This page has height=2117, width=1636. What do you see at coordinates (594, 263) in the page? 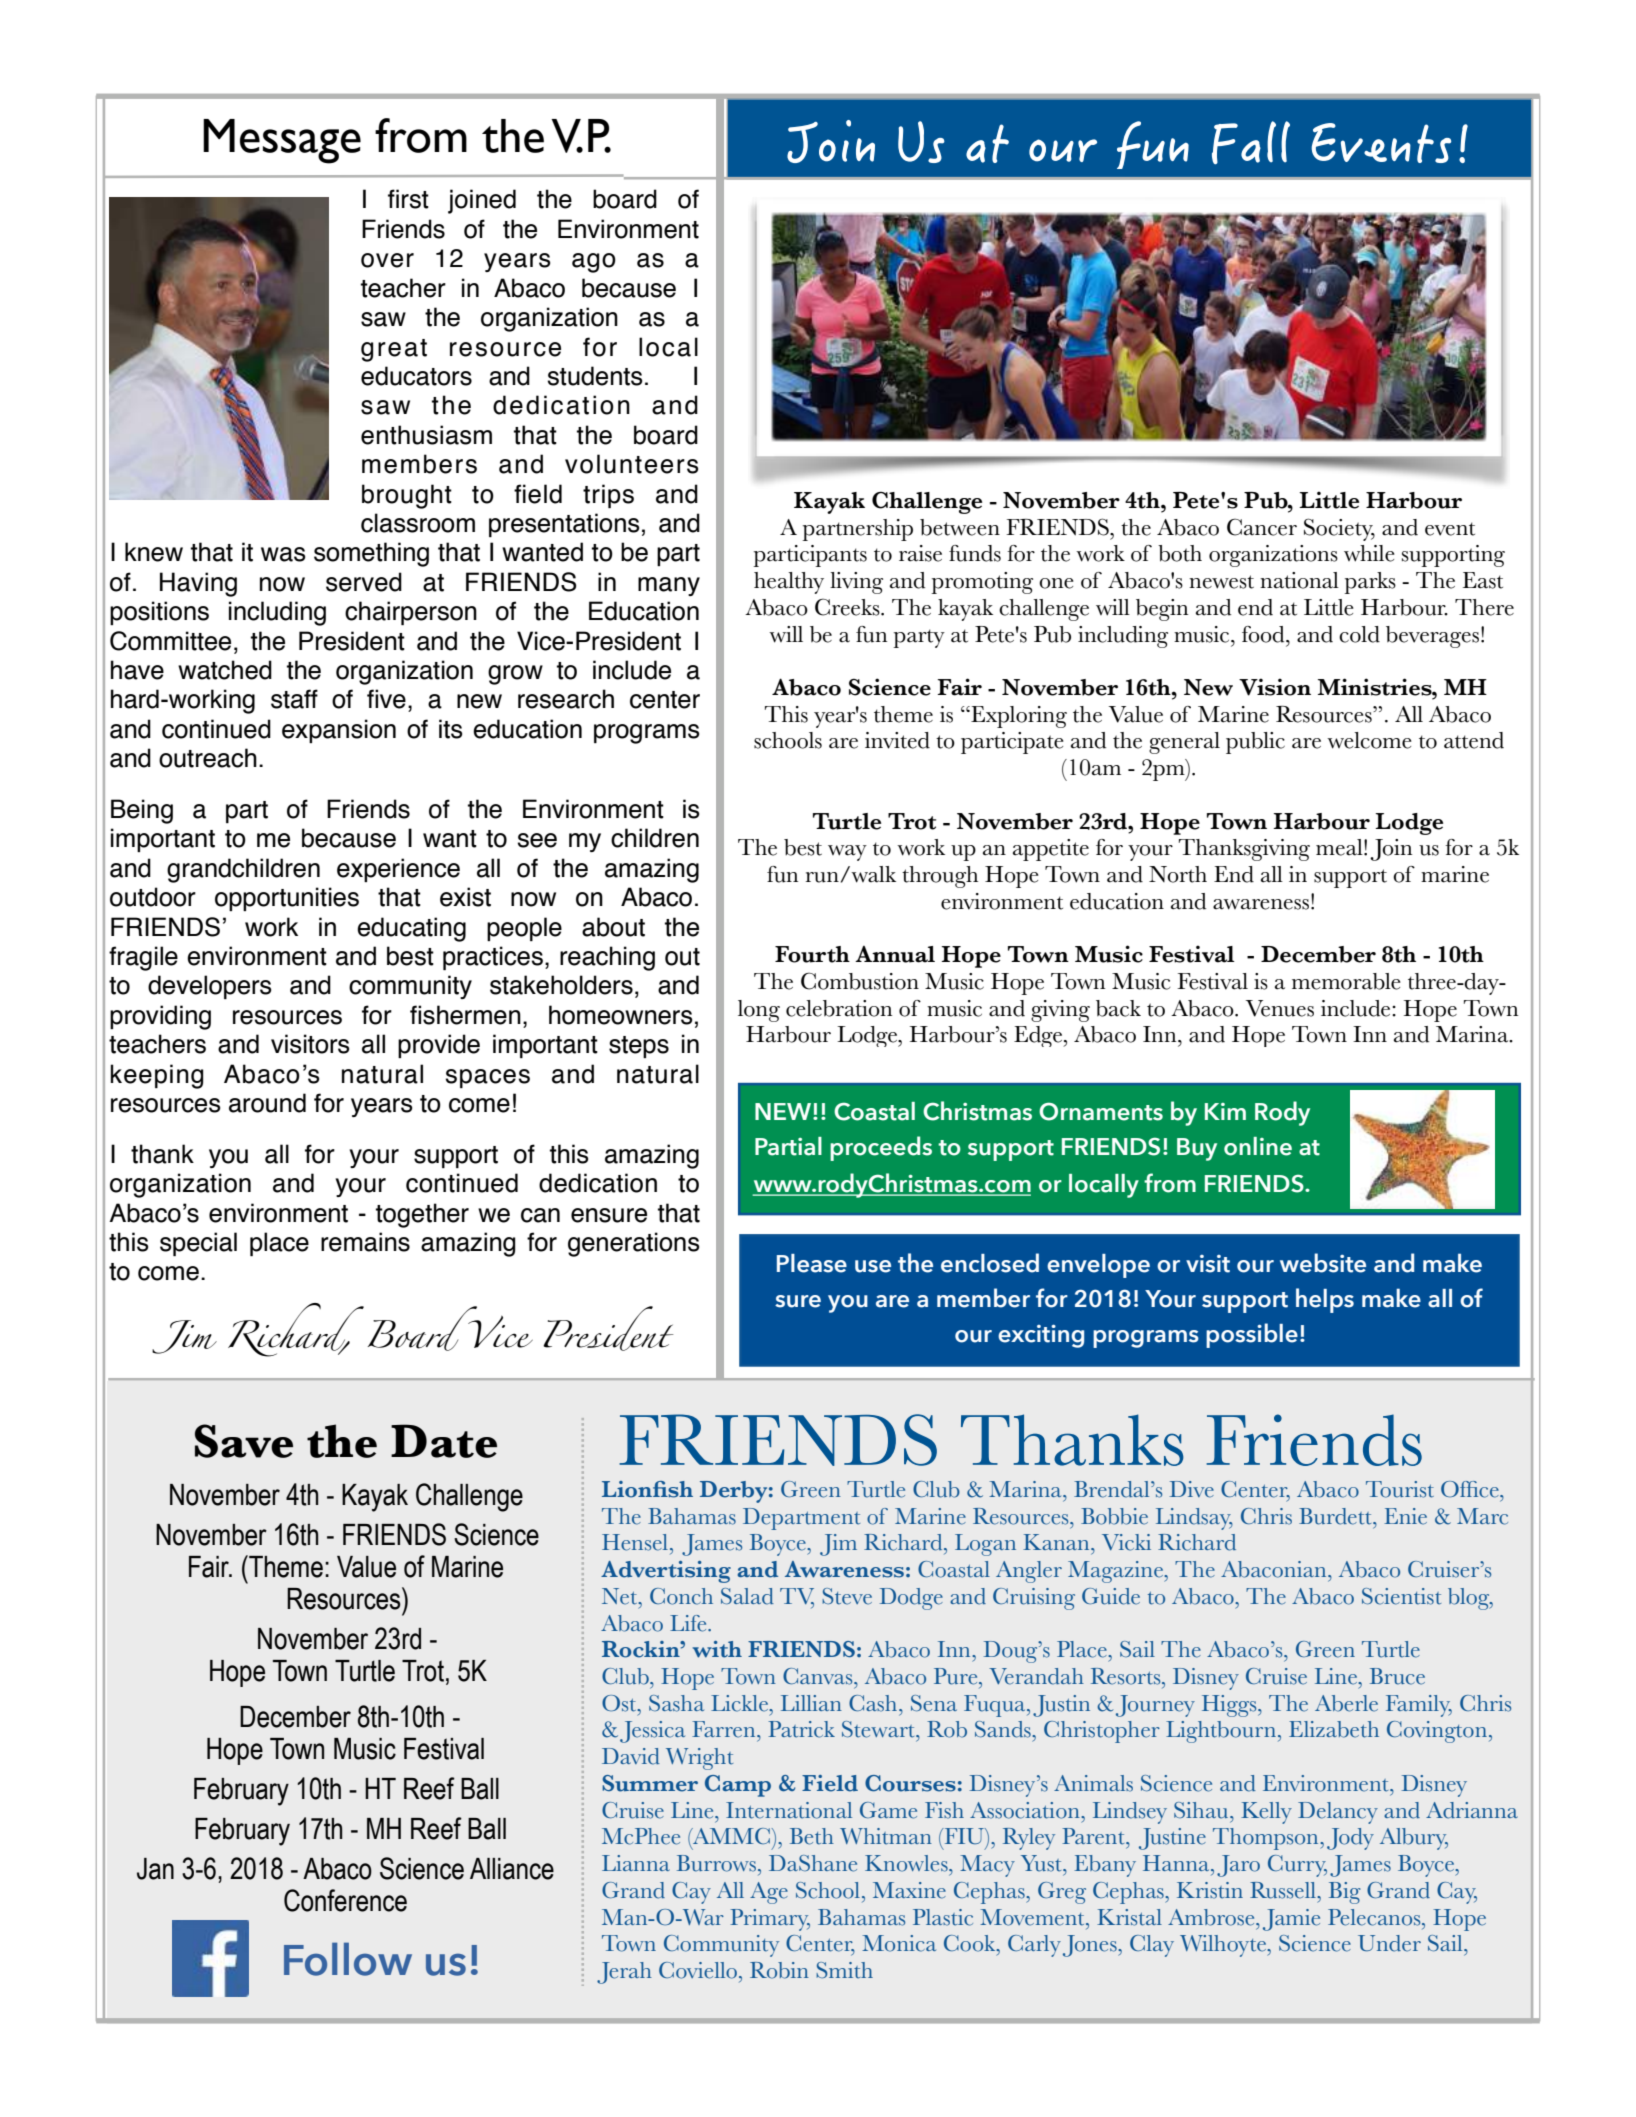
I see `ago` at bounding box center [594, 263].
